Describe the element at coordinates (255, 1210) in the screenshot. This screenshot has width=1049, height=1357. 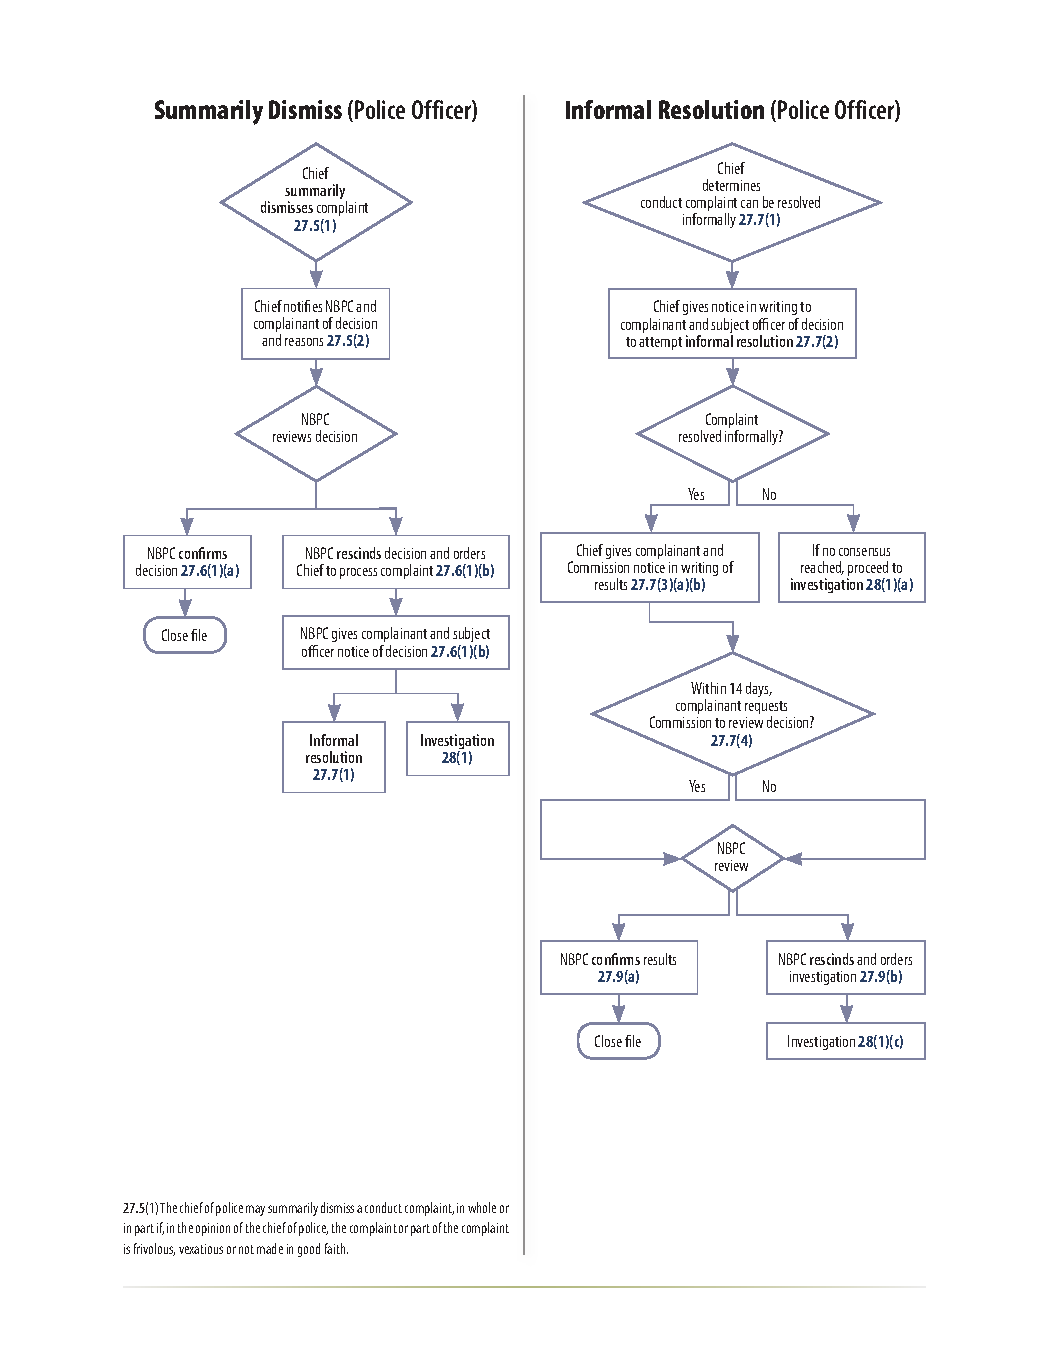
I see `may` at that location.
